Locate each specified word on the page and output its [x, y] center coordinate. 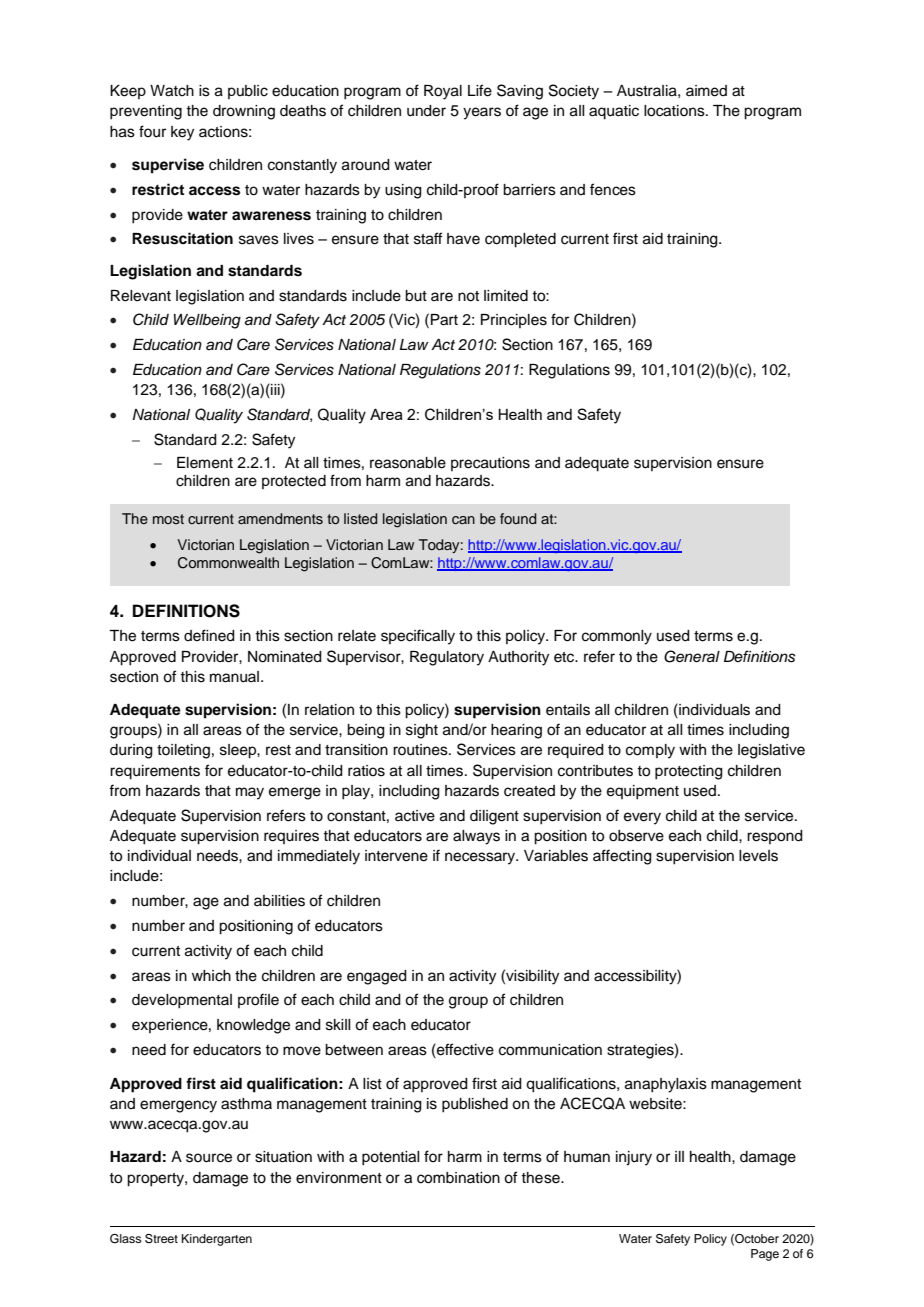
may [250, 793]
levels [758, 856]
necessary [481, 858]
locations [675, 111]
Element [205, 463]
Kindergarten [217, 1240]
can [463, 520]
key [182, 133]
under [426, 111]
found [518, 518]
